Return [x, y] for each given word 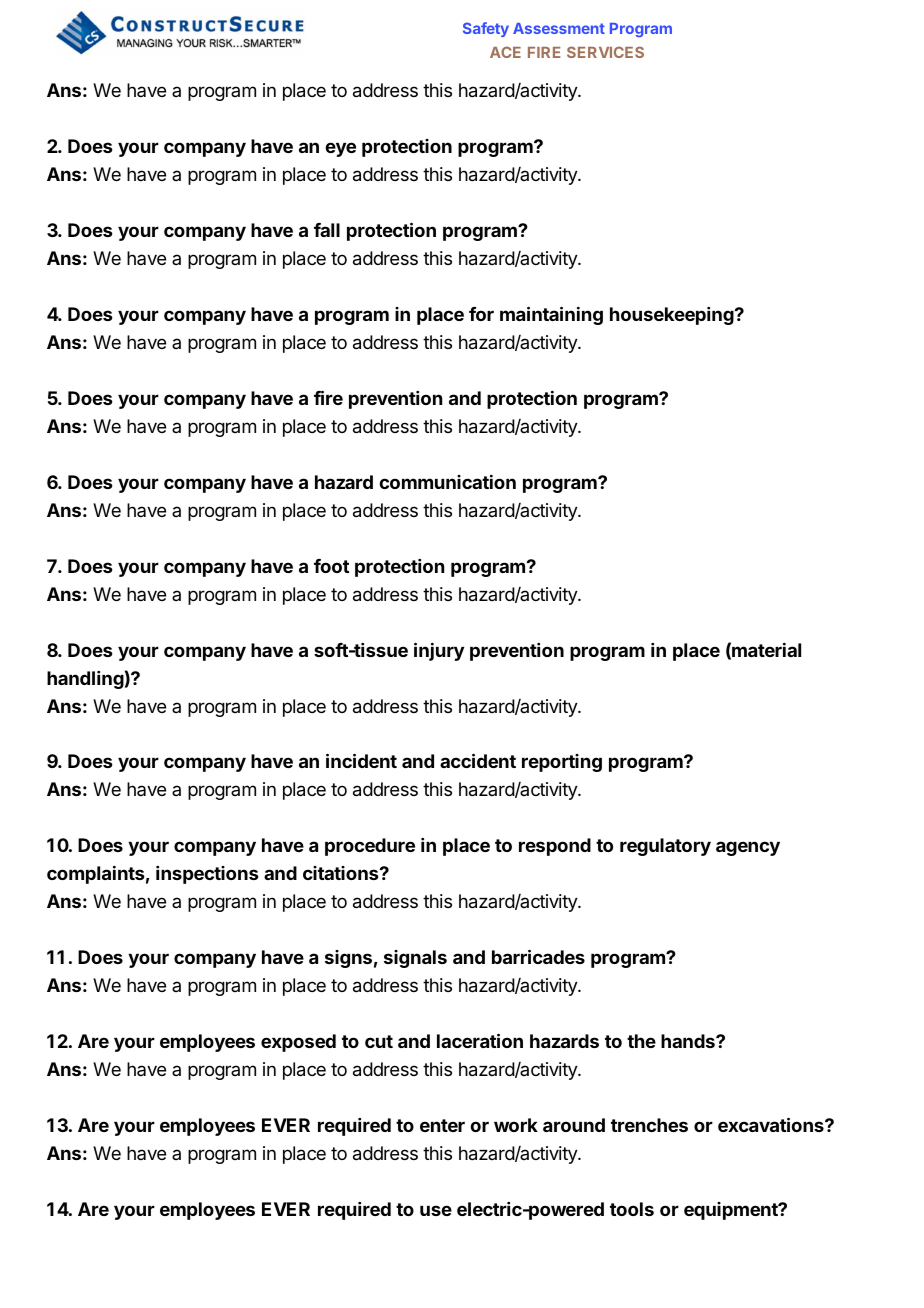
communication [447, 482]
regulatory [665, 847]
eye [340, 149]
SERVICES [605, 52]
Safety [486, 29]
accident [478, 760]
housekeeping [673, 316]
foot [331, 566]
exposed [298, 1043]
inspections [207, 875]
